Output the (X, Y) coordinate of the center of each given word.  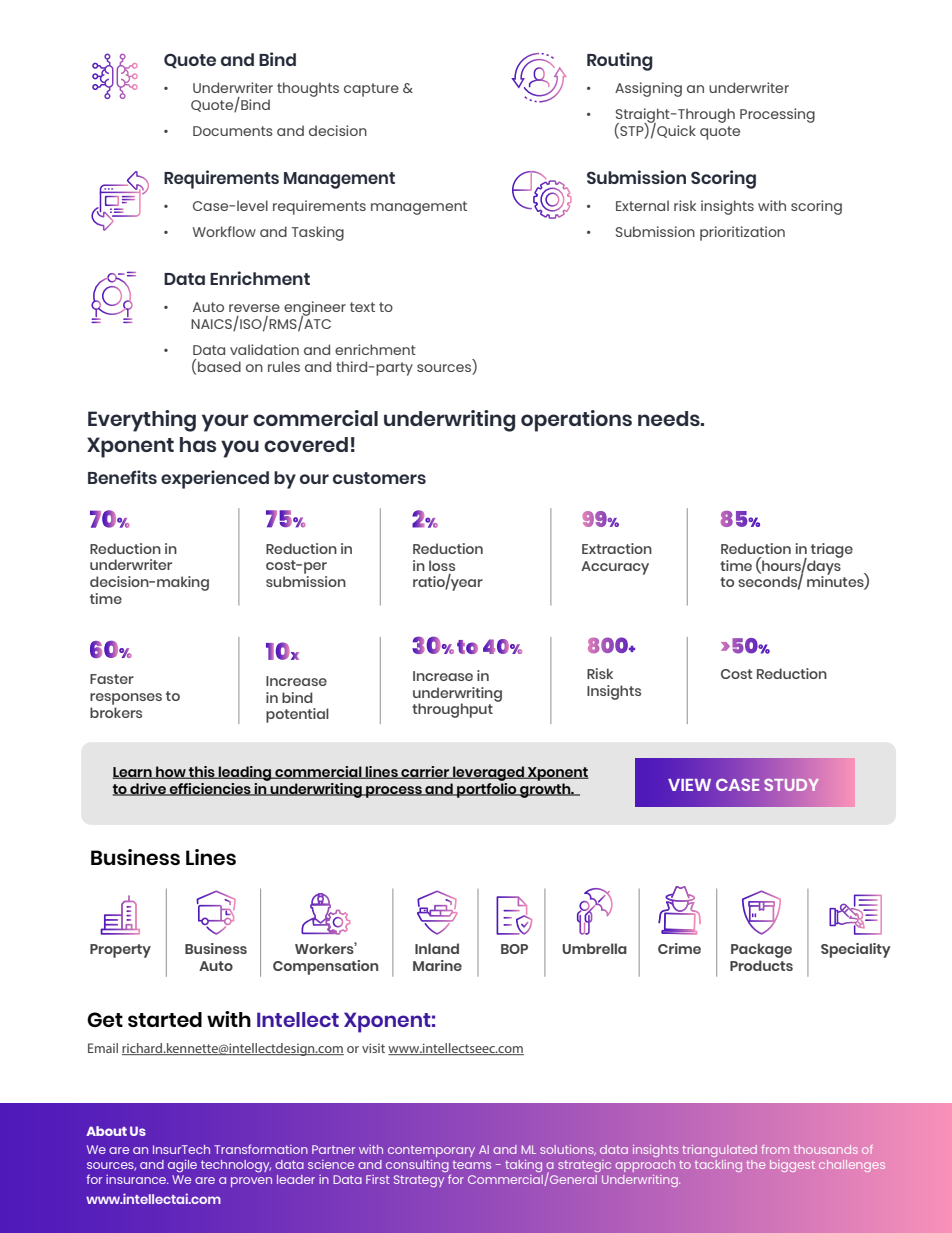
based (218, 365)
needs (670, 418)
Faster (112, 679)
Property (120, 951)
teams (472, 1165)
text (362, 307)
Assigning (648, 89)
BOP (514, 949)
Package (761, 950)
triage (832, 550)
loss (442, 565)
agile (182, 1165)
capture (371, 90)
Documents (233, 131)
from (775, 1149)
